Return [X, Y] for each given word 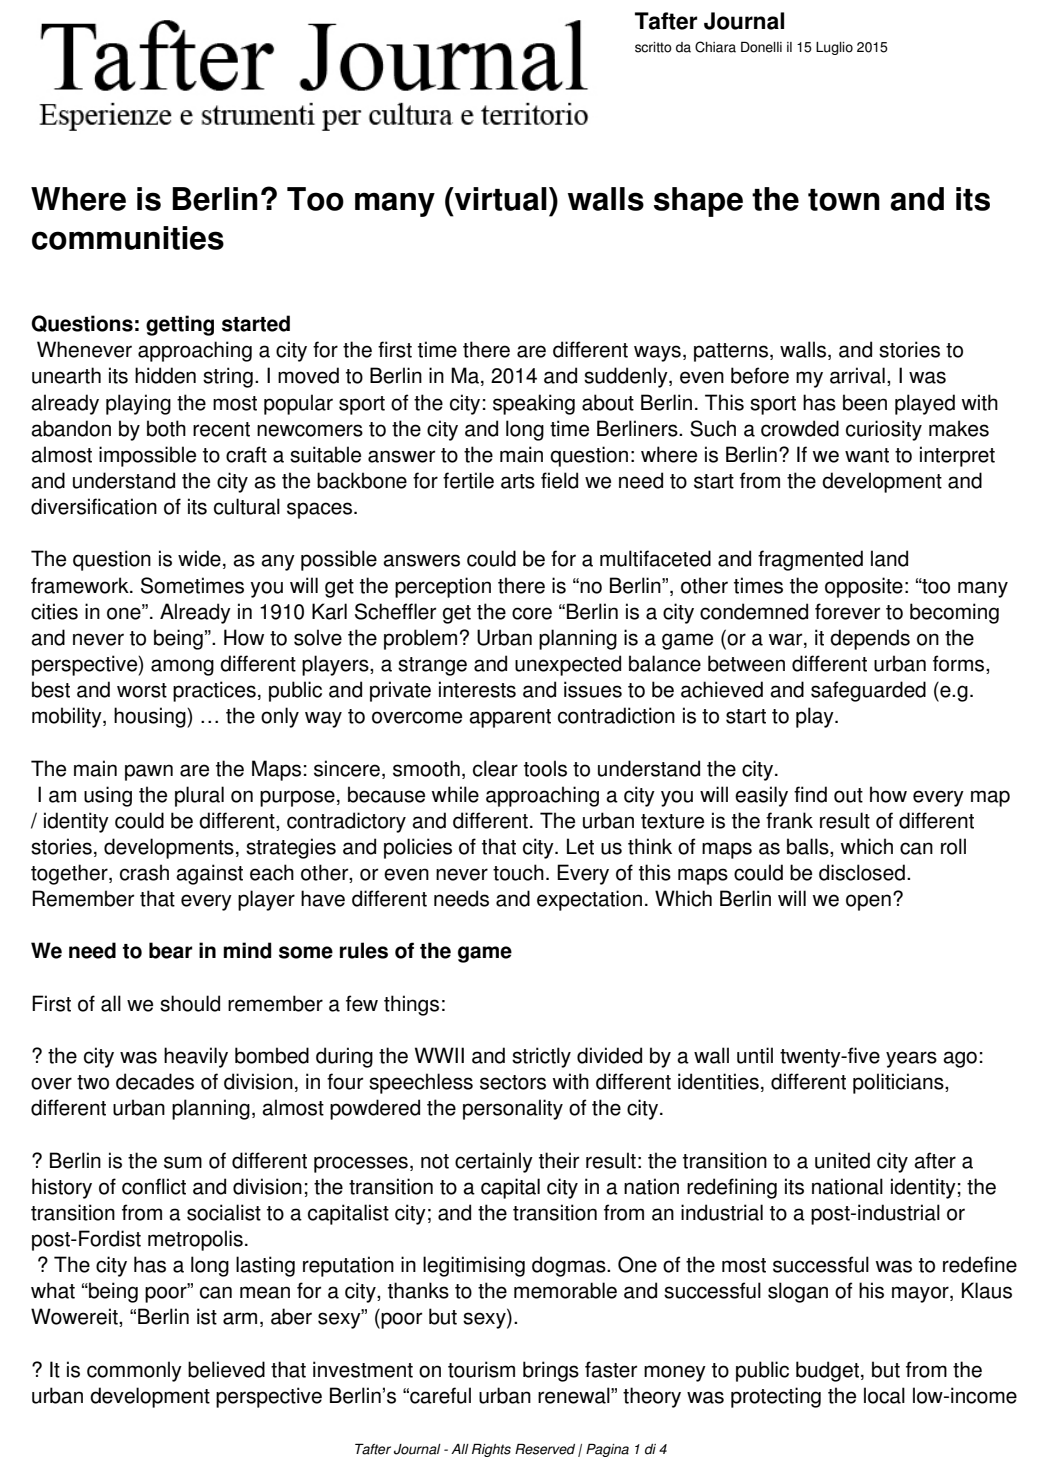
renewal [575, 1395]
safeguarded [868, 691]
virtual [499, 199]
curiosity [884, 430]
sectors [513, 1082]
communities [128, 238]
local [884, 1395]
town [844, 200]
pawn [149, 772]
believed [226, 1369]
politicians [899, 1083]
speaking [534, 404]
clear [495, 768]
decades [155, 1081]
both [166, 428]
